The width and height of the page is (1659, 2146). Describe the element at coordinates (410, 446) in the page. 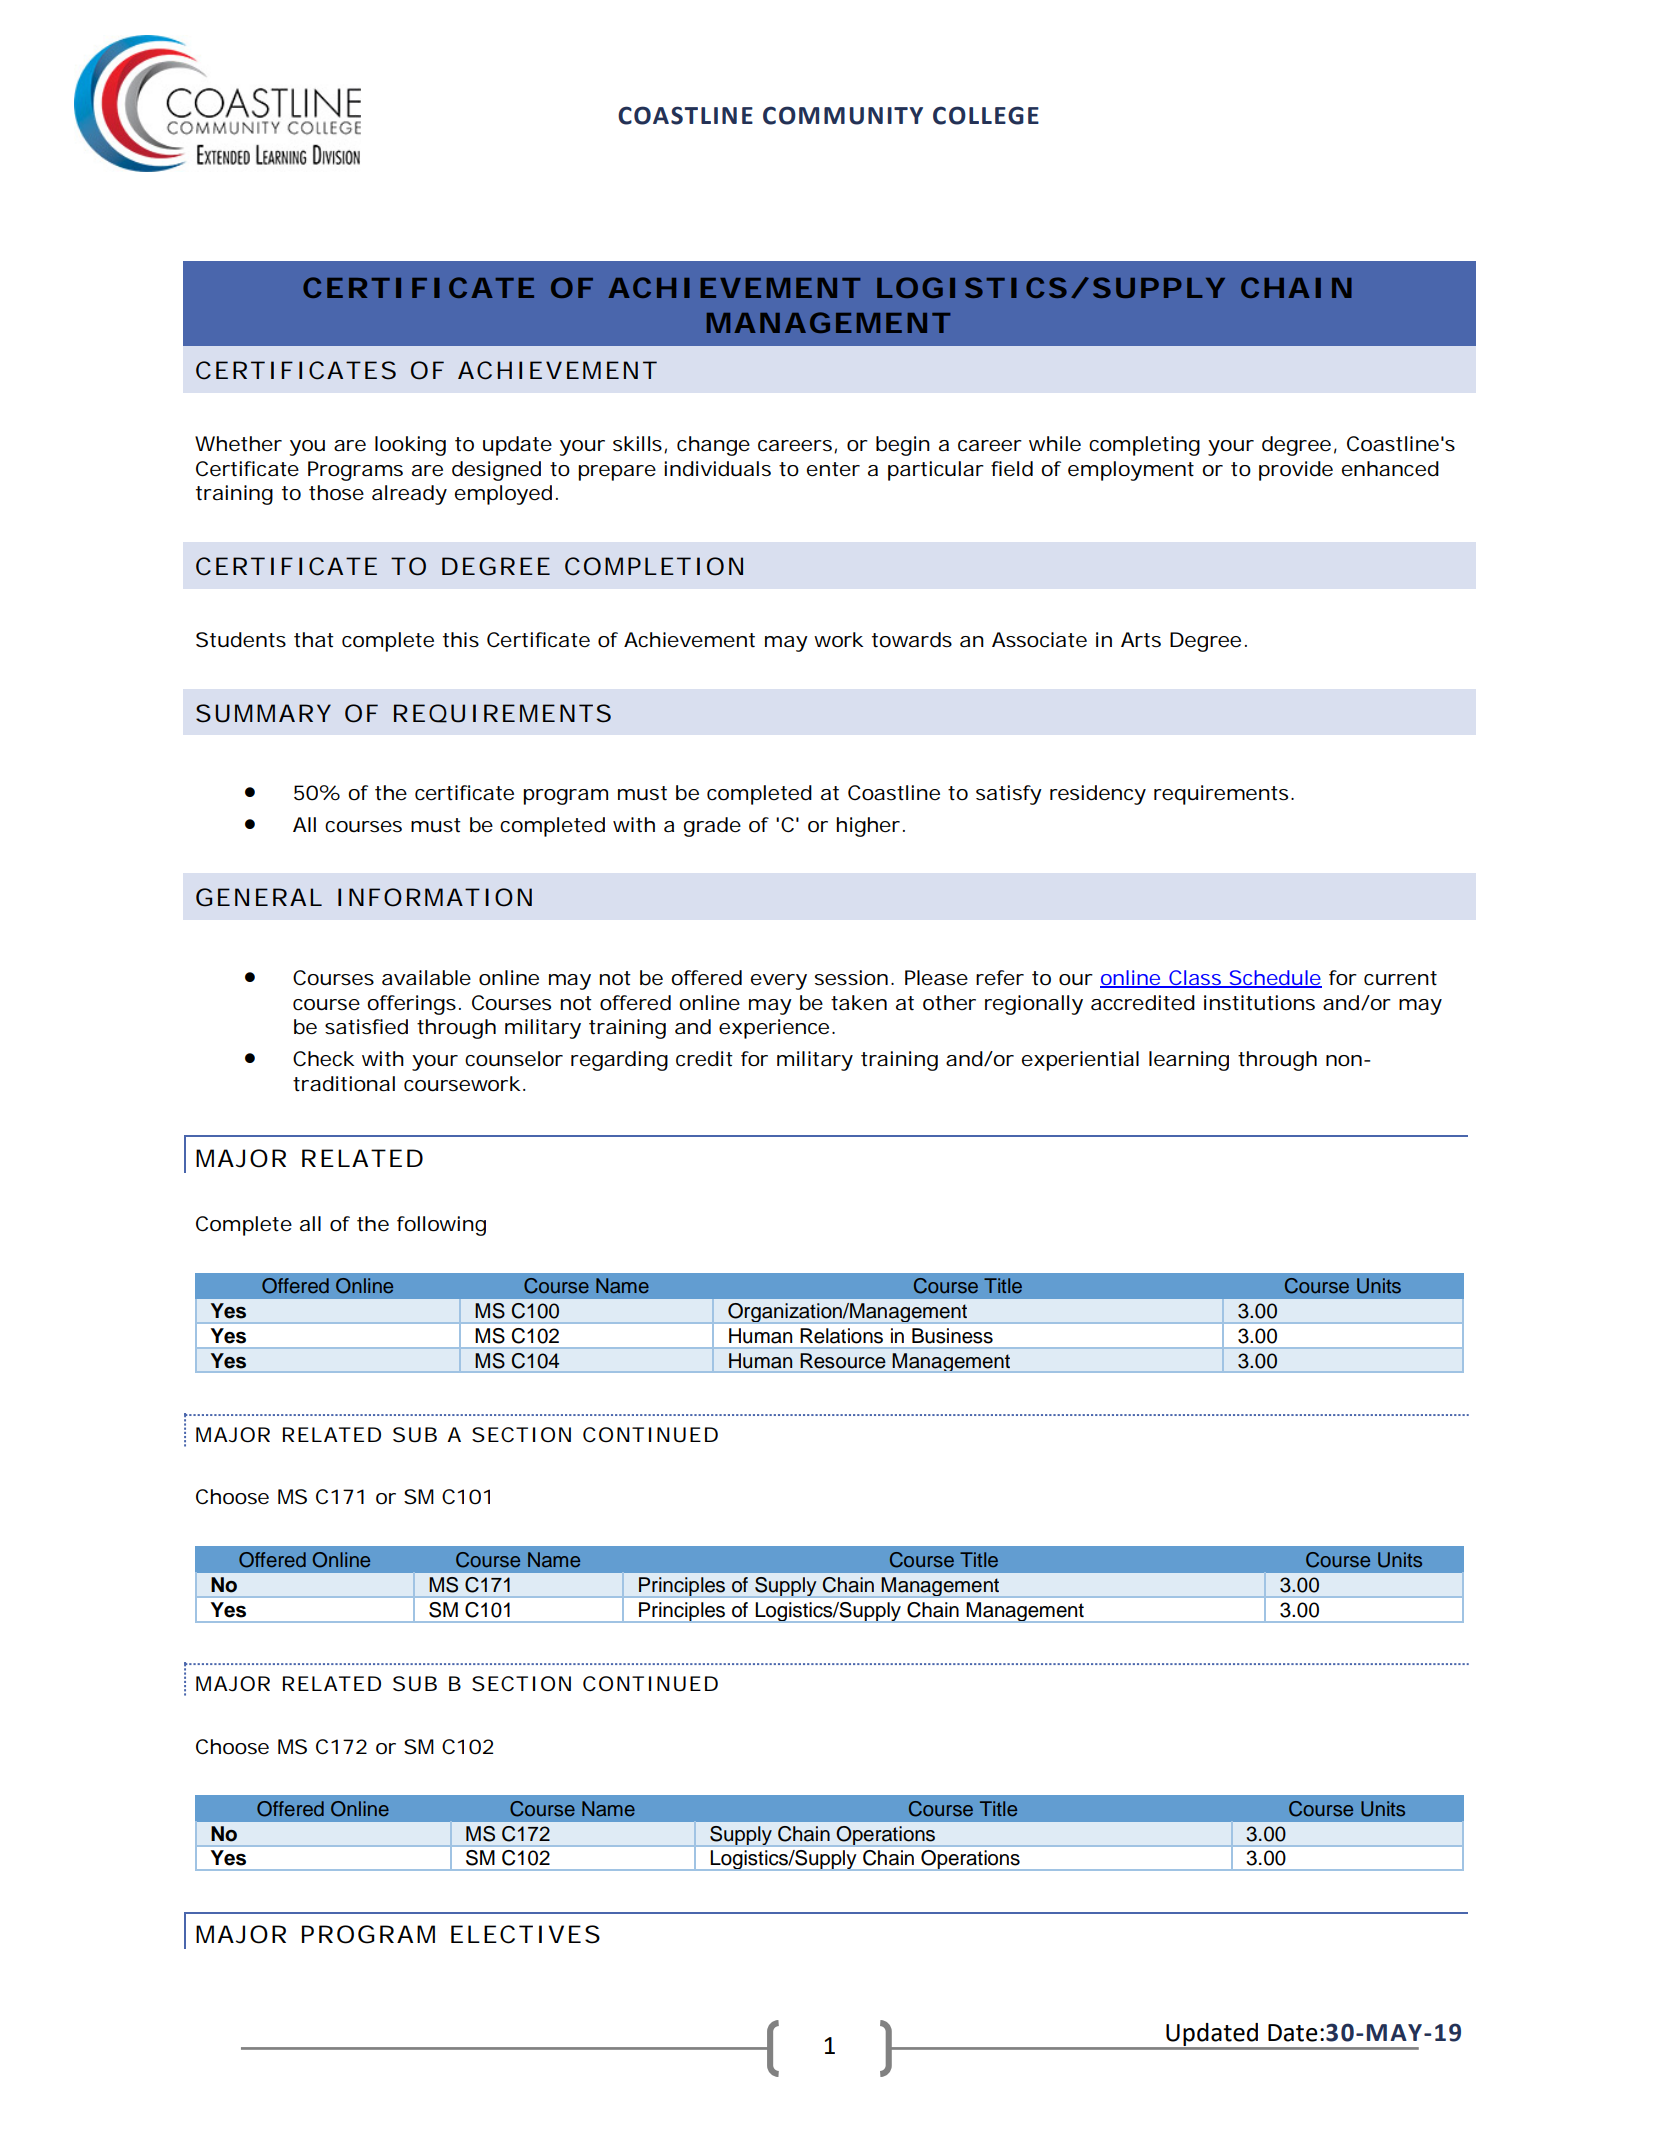

I see `looking` at that location.
